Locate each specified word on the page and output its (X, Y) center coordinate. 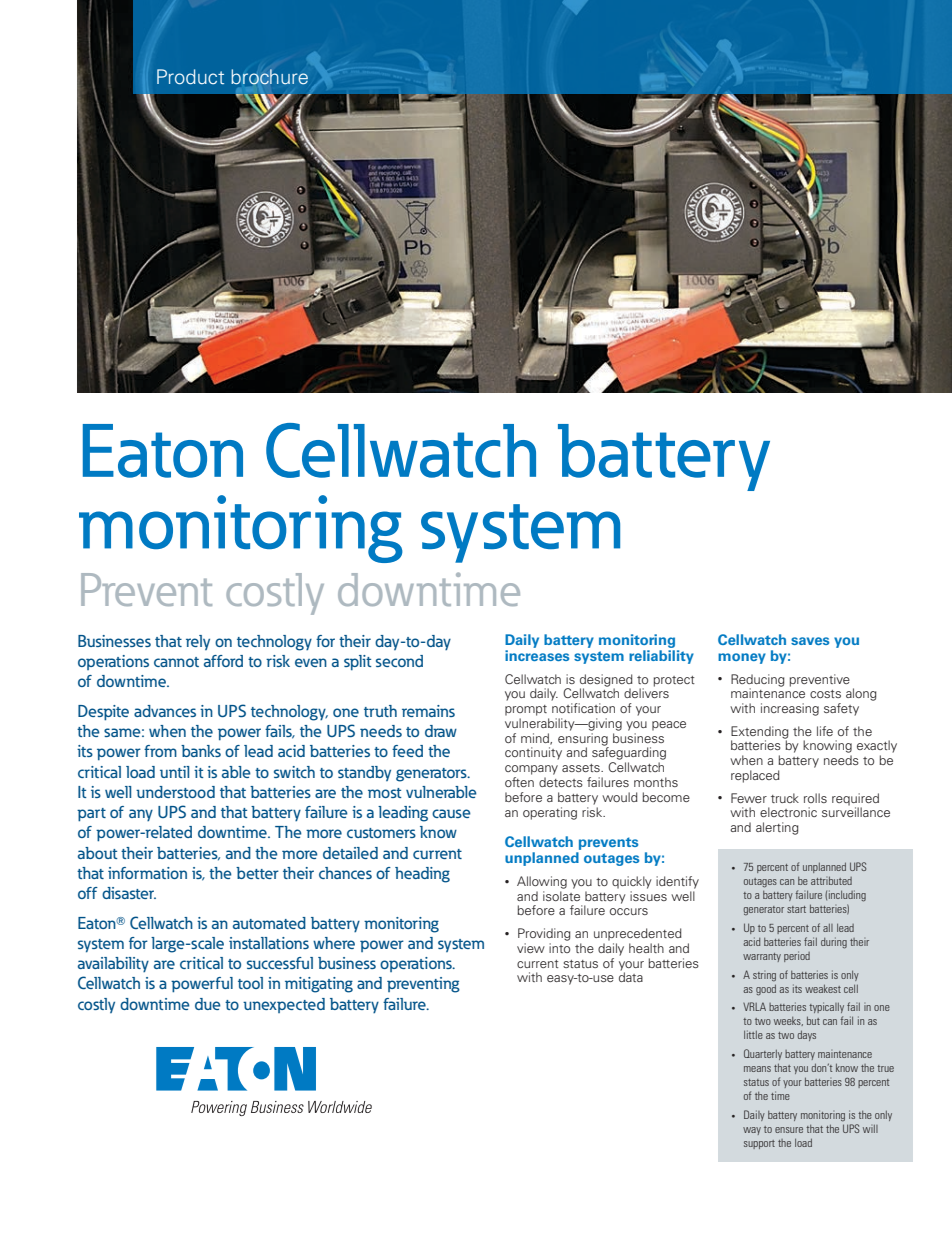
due (208, 1004)
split (358, 662)
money (742, 658)
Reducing (758, 681)
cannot (176, 662)
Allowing (542, 882)
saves (810, 641)
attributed (831, 880)
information (147, 873)
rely (198, 642)
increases (537, 655)
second (399, 661)
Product (190, 77)
